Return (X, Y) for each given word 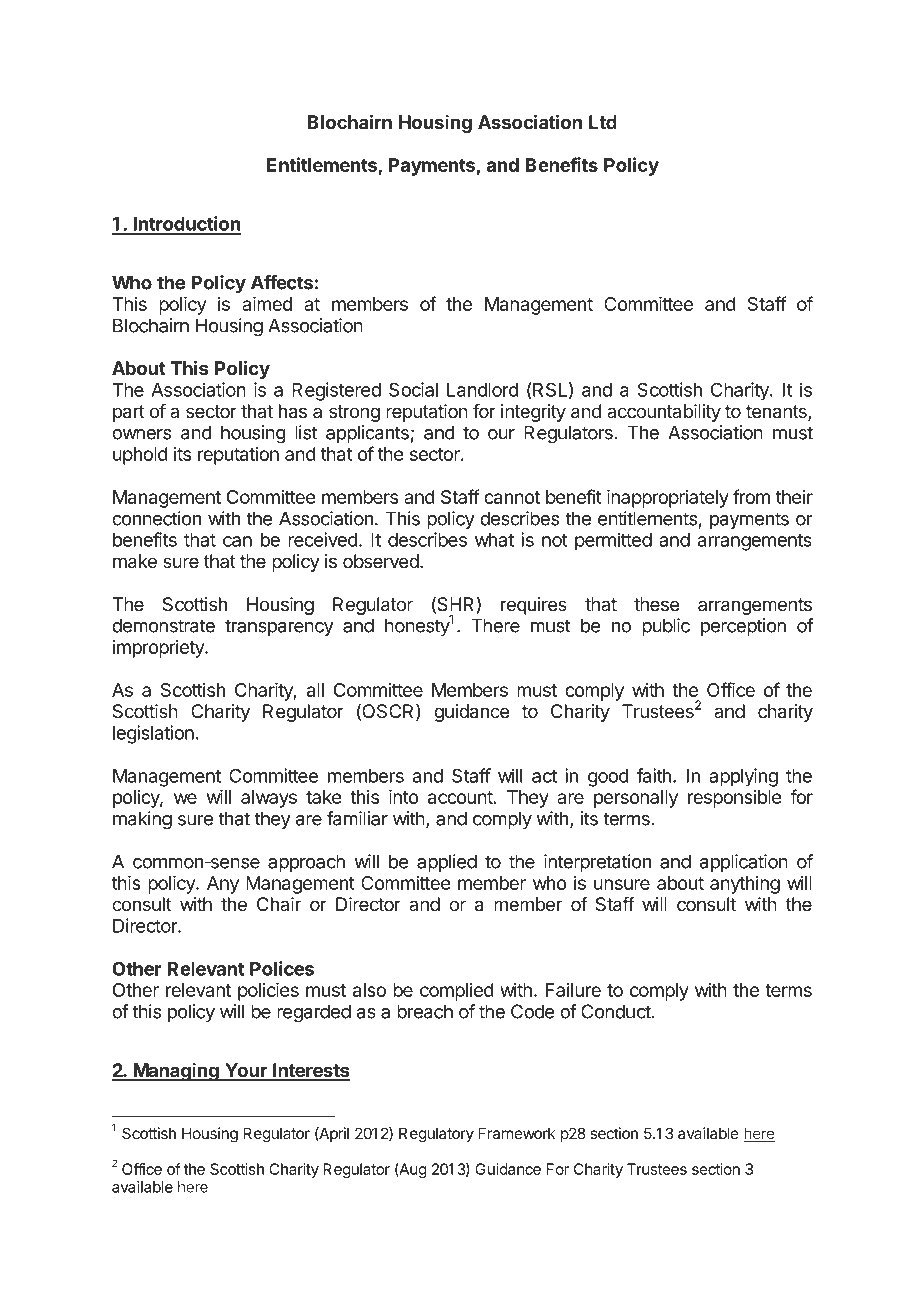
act (544, 776)
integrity (533, 413)
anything (745, 885)
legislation (153, 734)
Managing (176, 1072)
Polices (282, 968)
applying (743, 777)
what (494, 540)
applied (447, 863)
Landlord (482, 390)
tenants (777, 413)
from (751, 496)
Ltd (603, 122)
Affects (282, 282)
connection (156, 518)
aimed (267, 303)
